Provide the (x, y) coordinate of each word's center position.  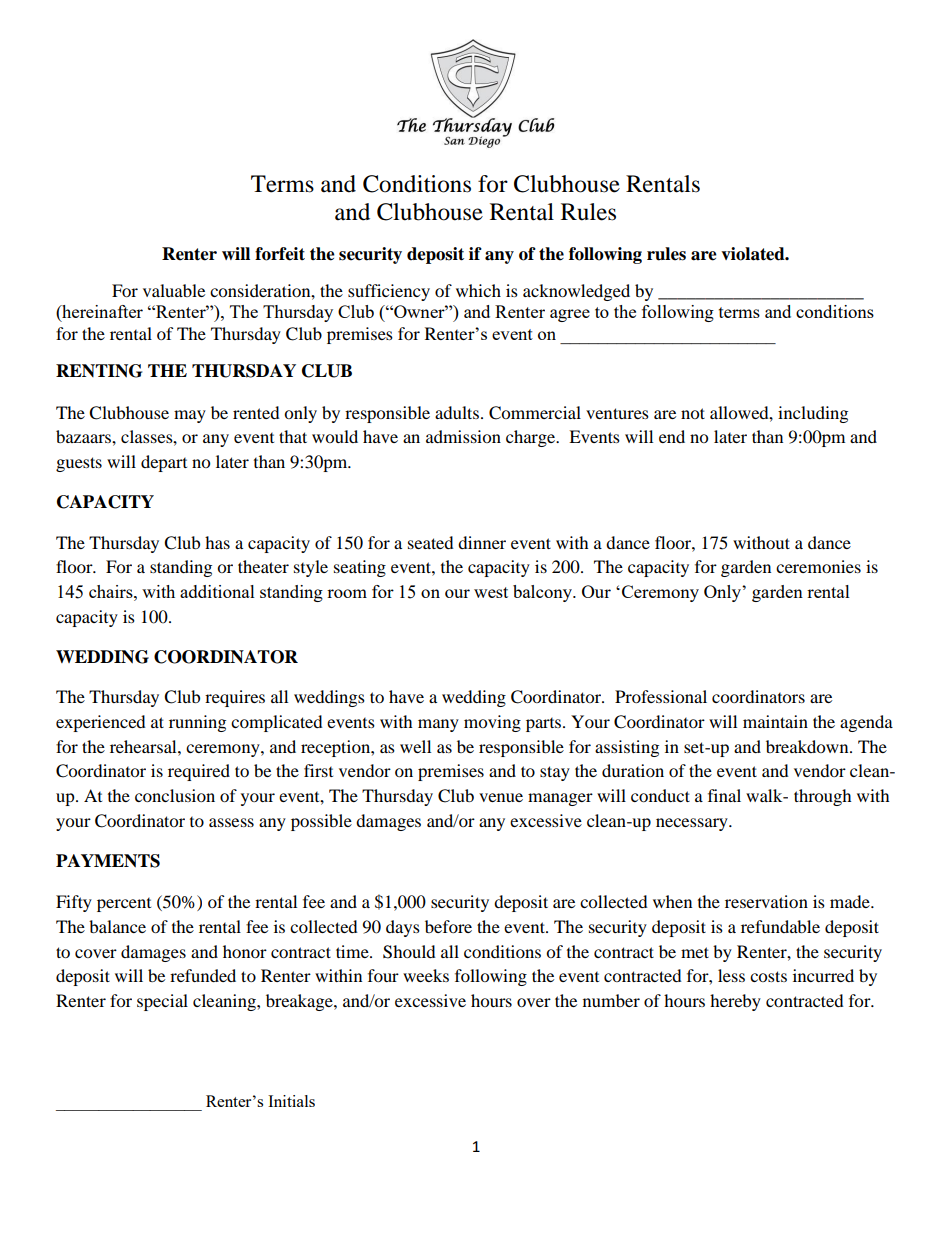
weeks (426, 975)
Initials (291, 1101)
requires (235, 698)
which (478, 290)
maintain (775, 721)
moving (492, 723)
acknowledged (576, 292)
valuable (174, 290)
